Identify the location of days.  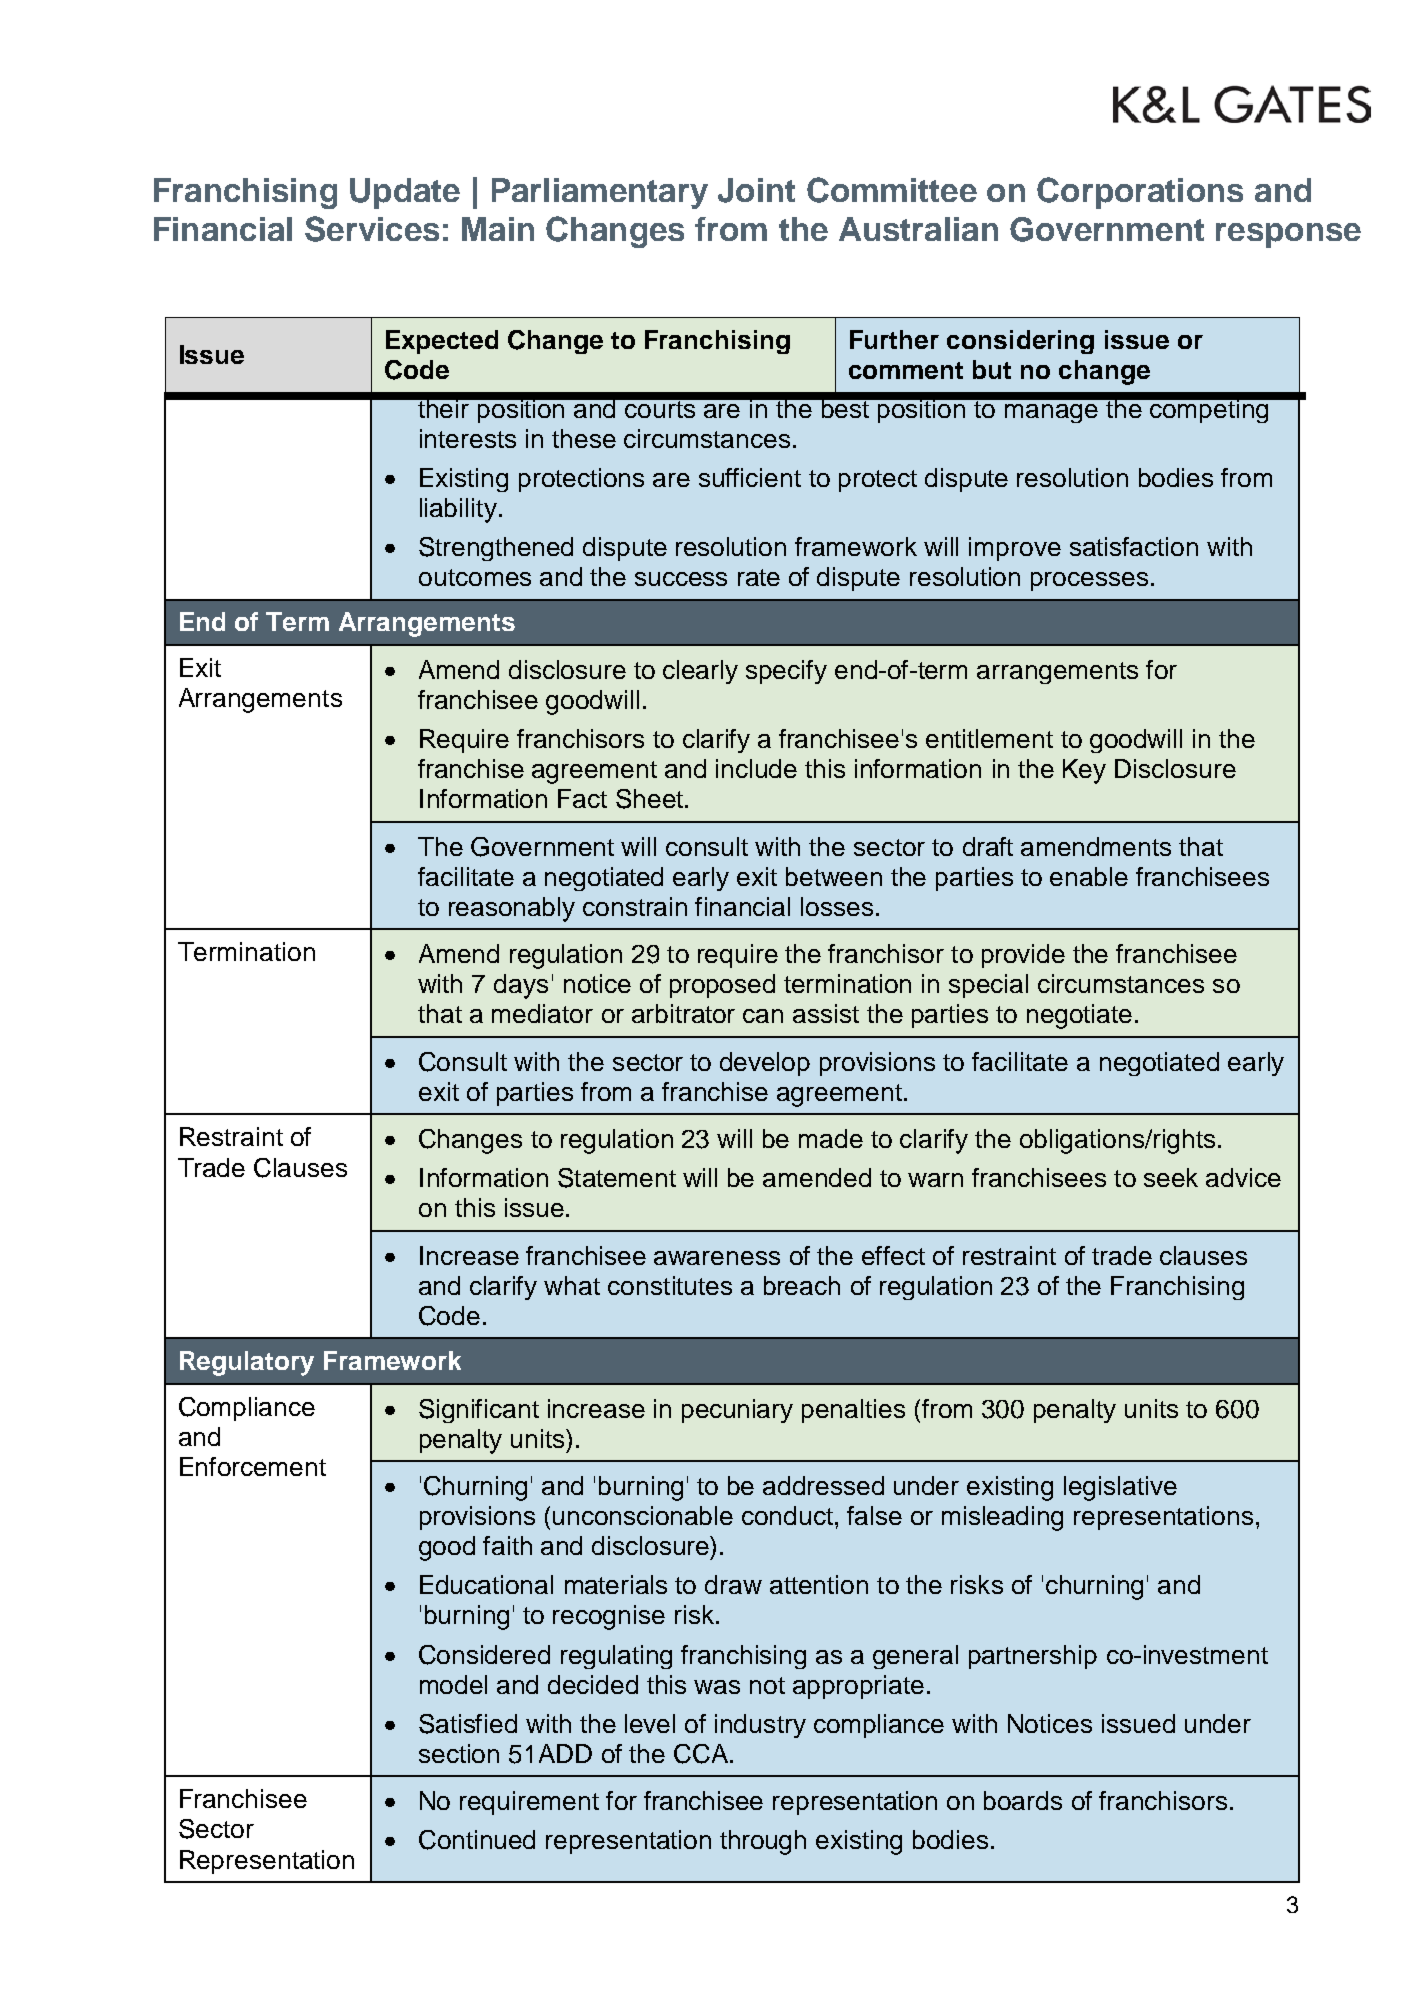
(521, 986).
